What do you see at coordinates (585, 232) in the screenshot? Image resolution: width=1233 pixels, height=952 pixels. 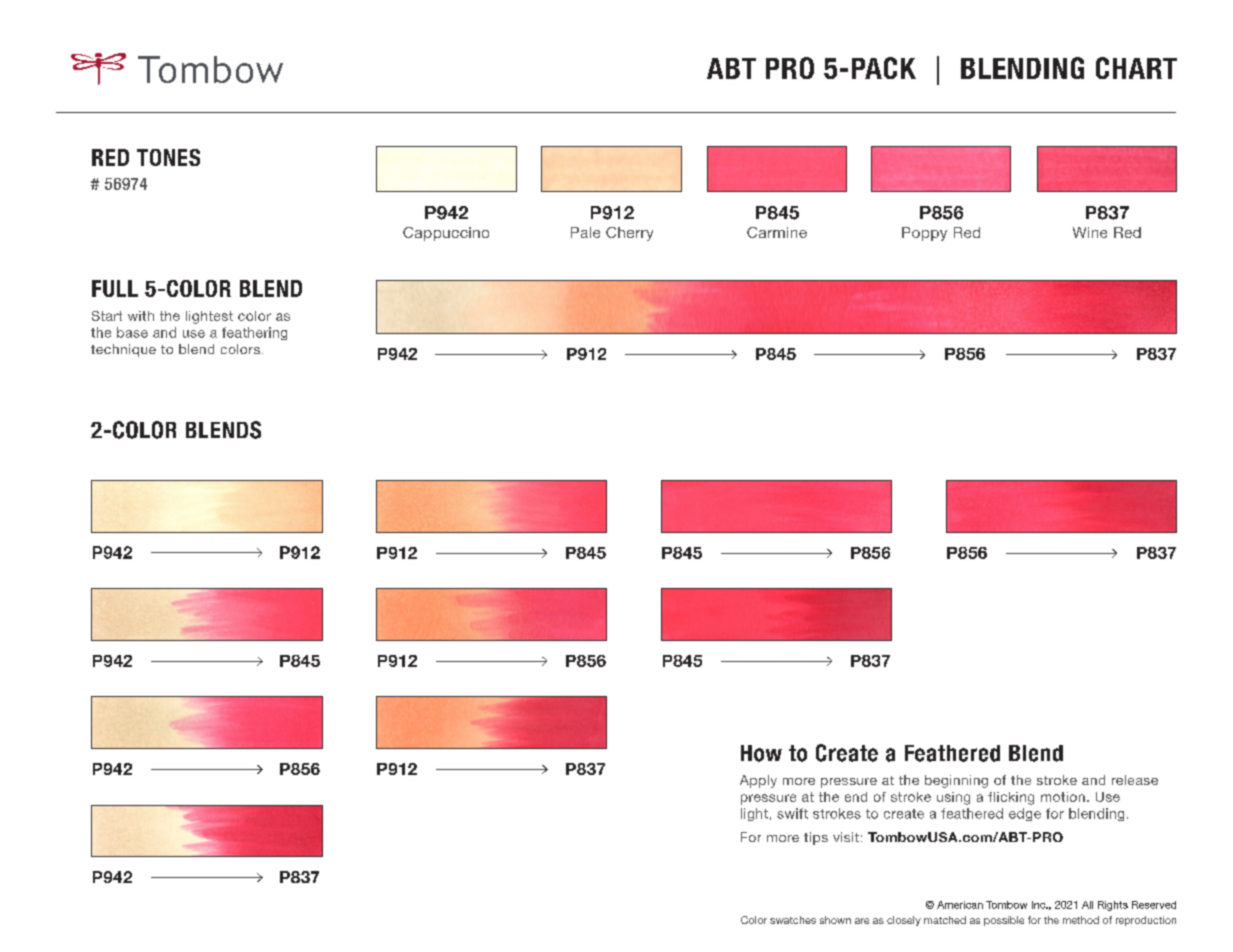 I see `Pale` at bounding box center [585, 232].
